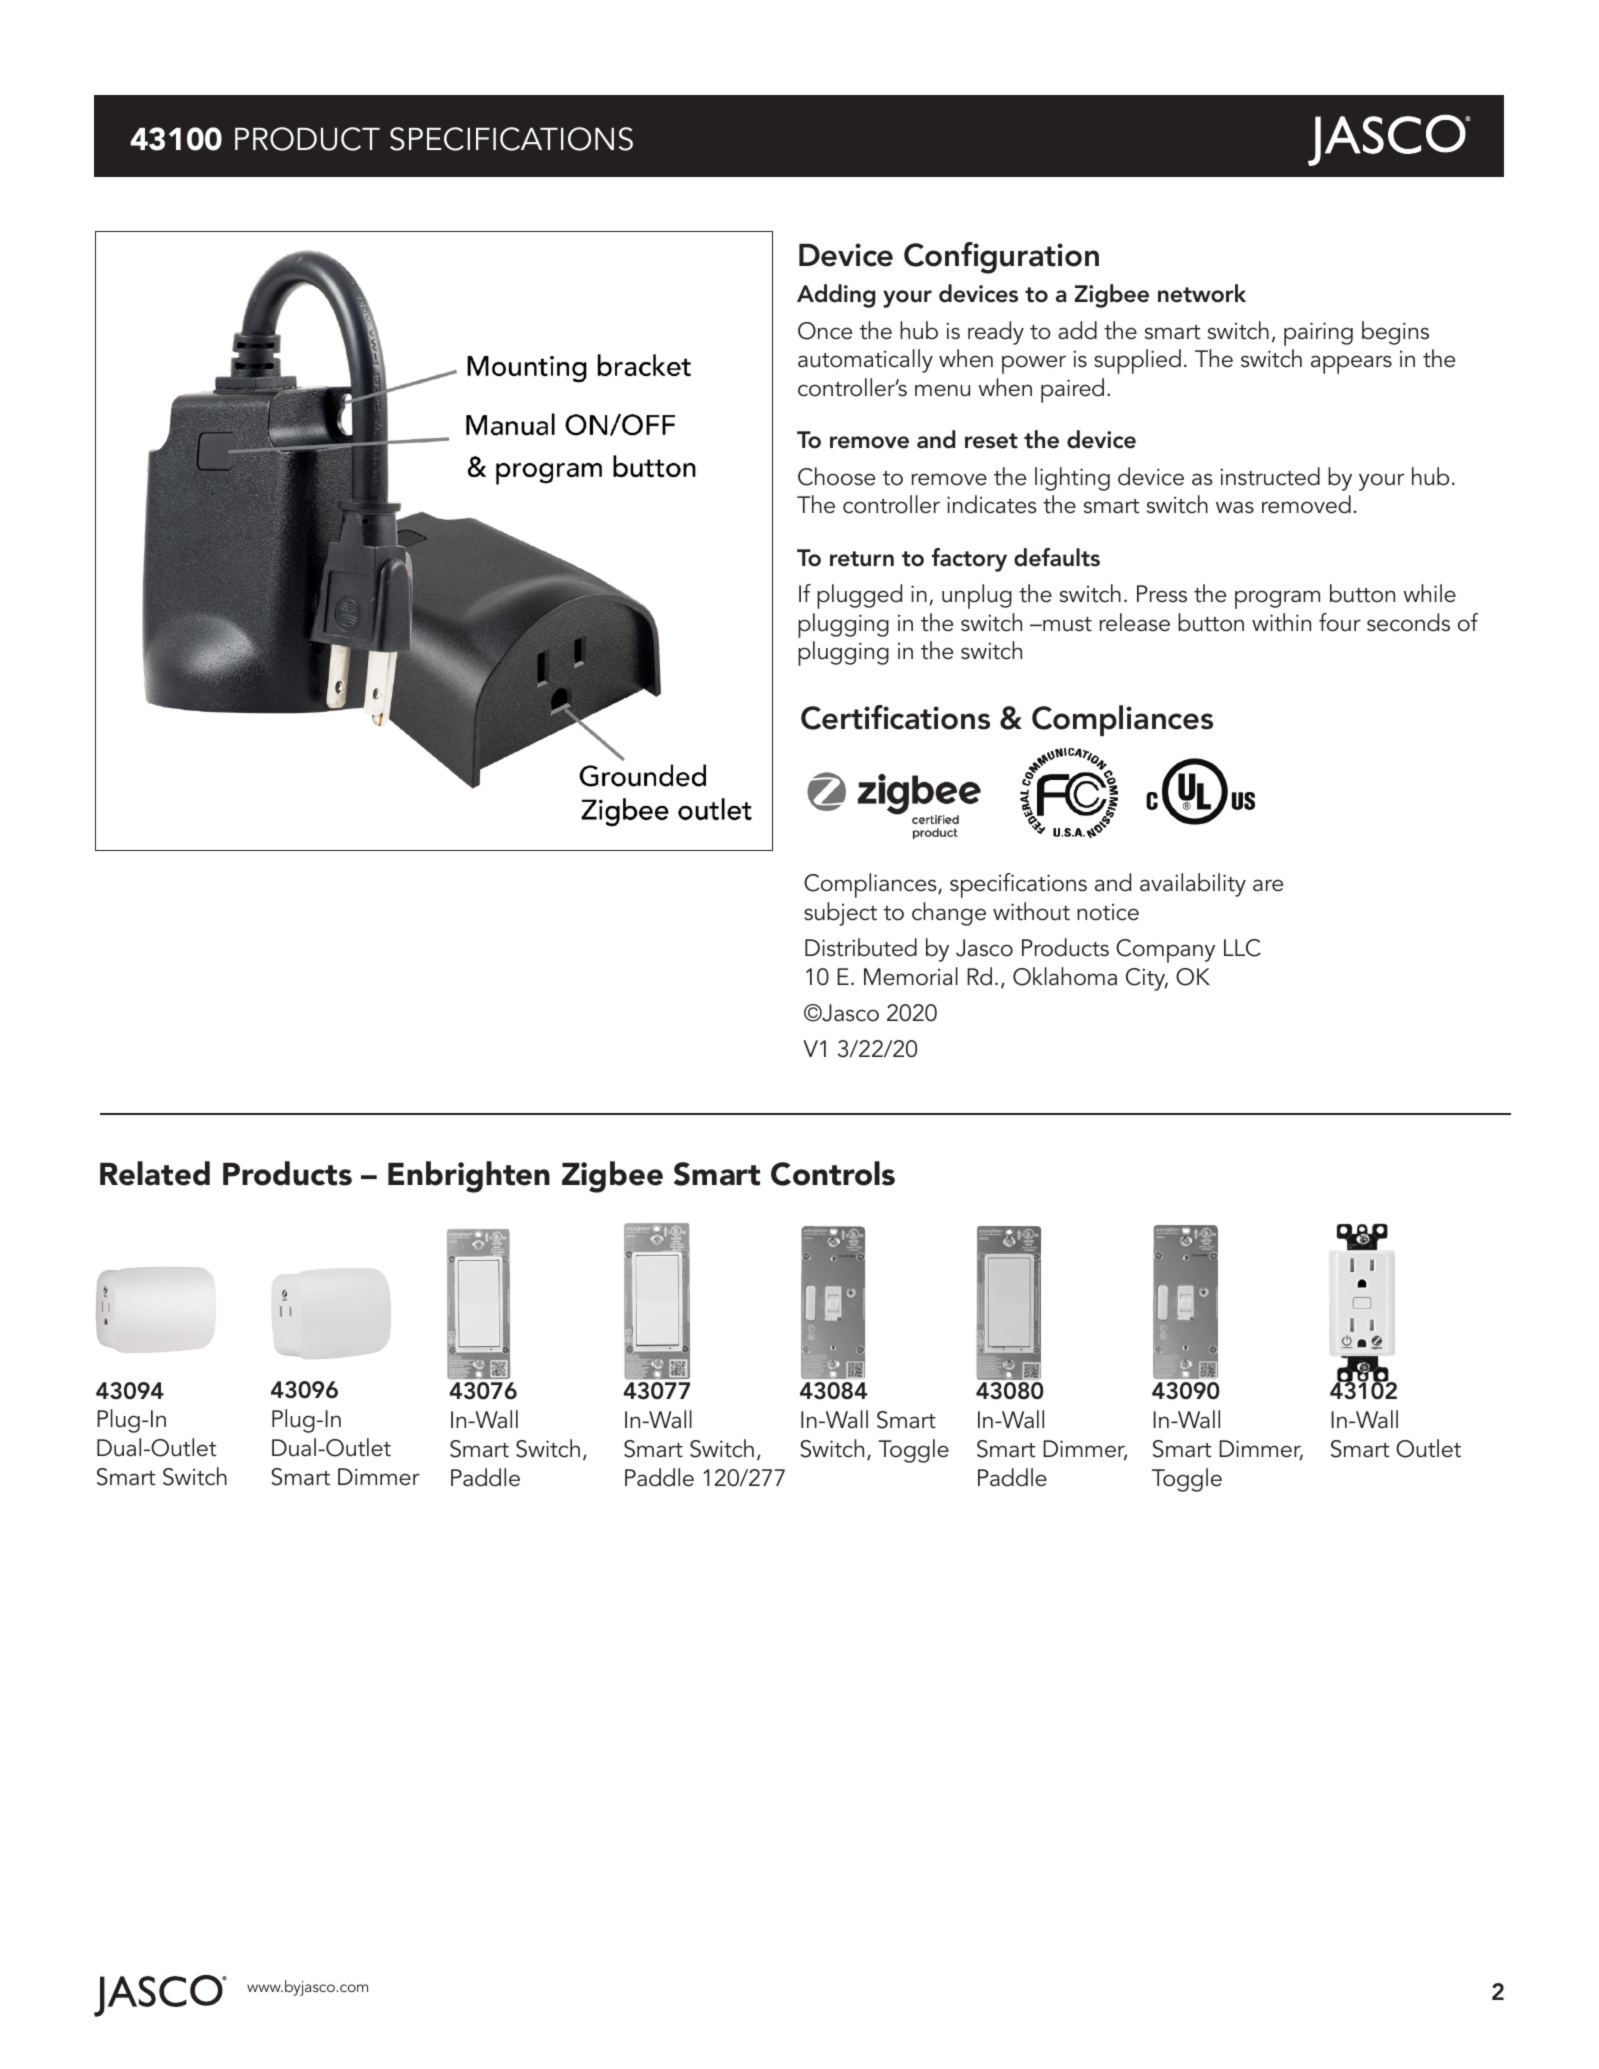 The image size is (1599, 2069). I want to click on network, so click(1202, 293).
